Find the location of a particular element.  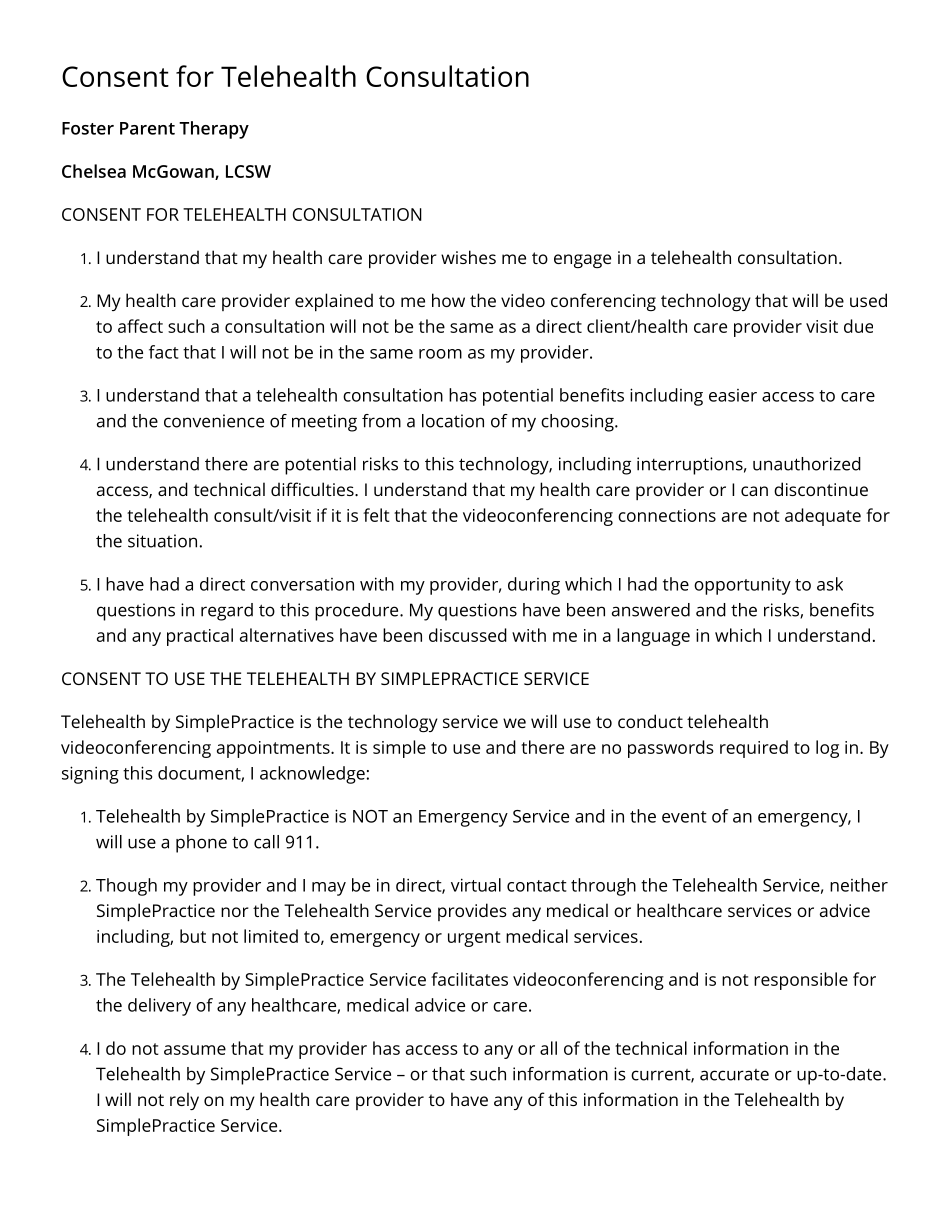

used is located at coordinates (868, 300).
